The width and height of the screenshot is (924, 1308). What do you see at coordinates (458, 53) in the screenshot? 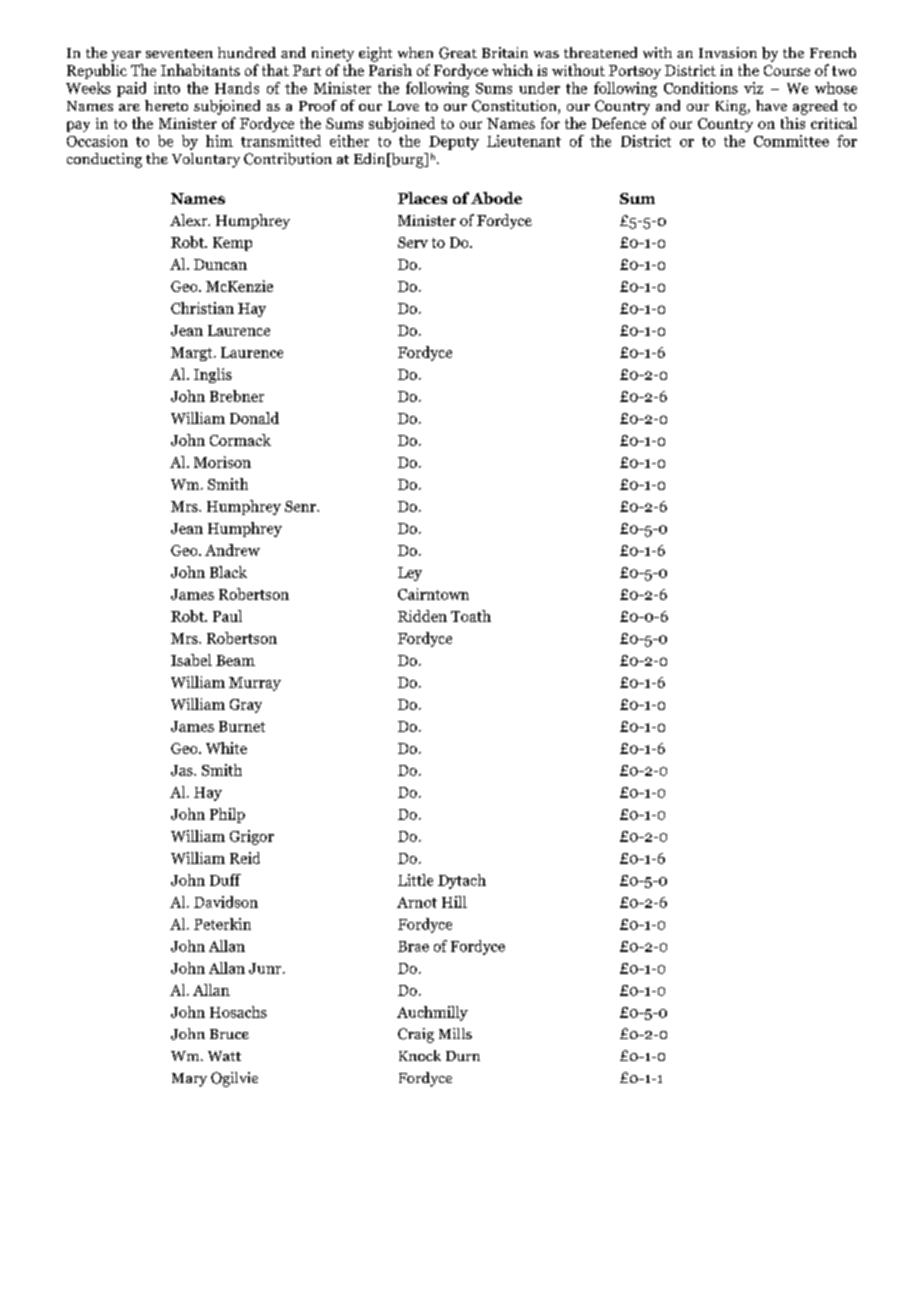
I see `Great` at bounding box center [458, 53].
